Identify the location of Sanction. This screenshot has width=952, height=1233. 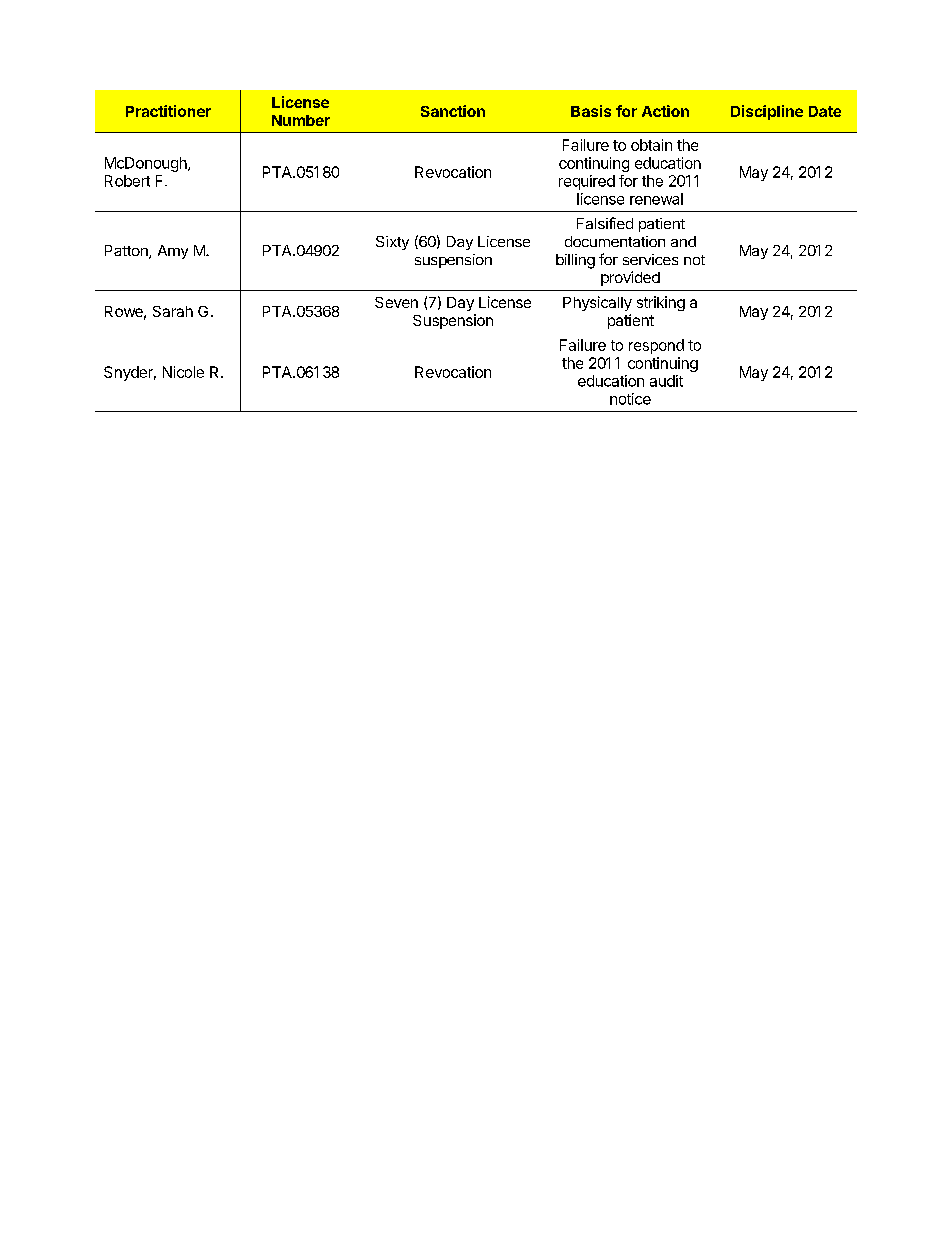
(453, 111).
